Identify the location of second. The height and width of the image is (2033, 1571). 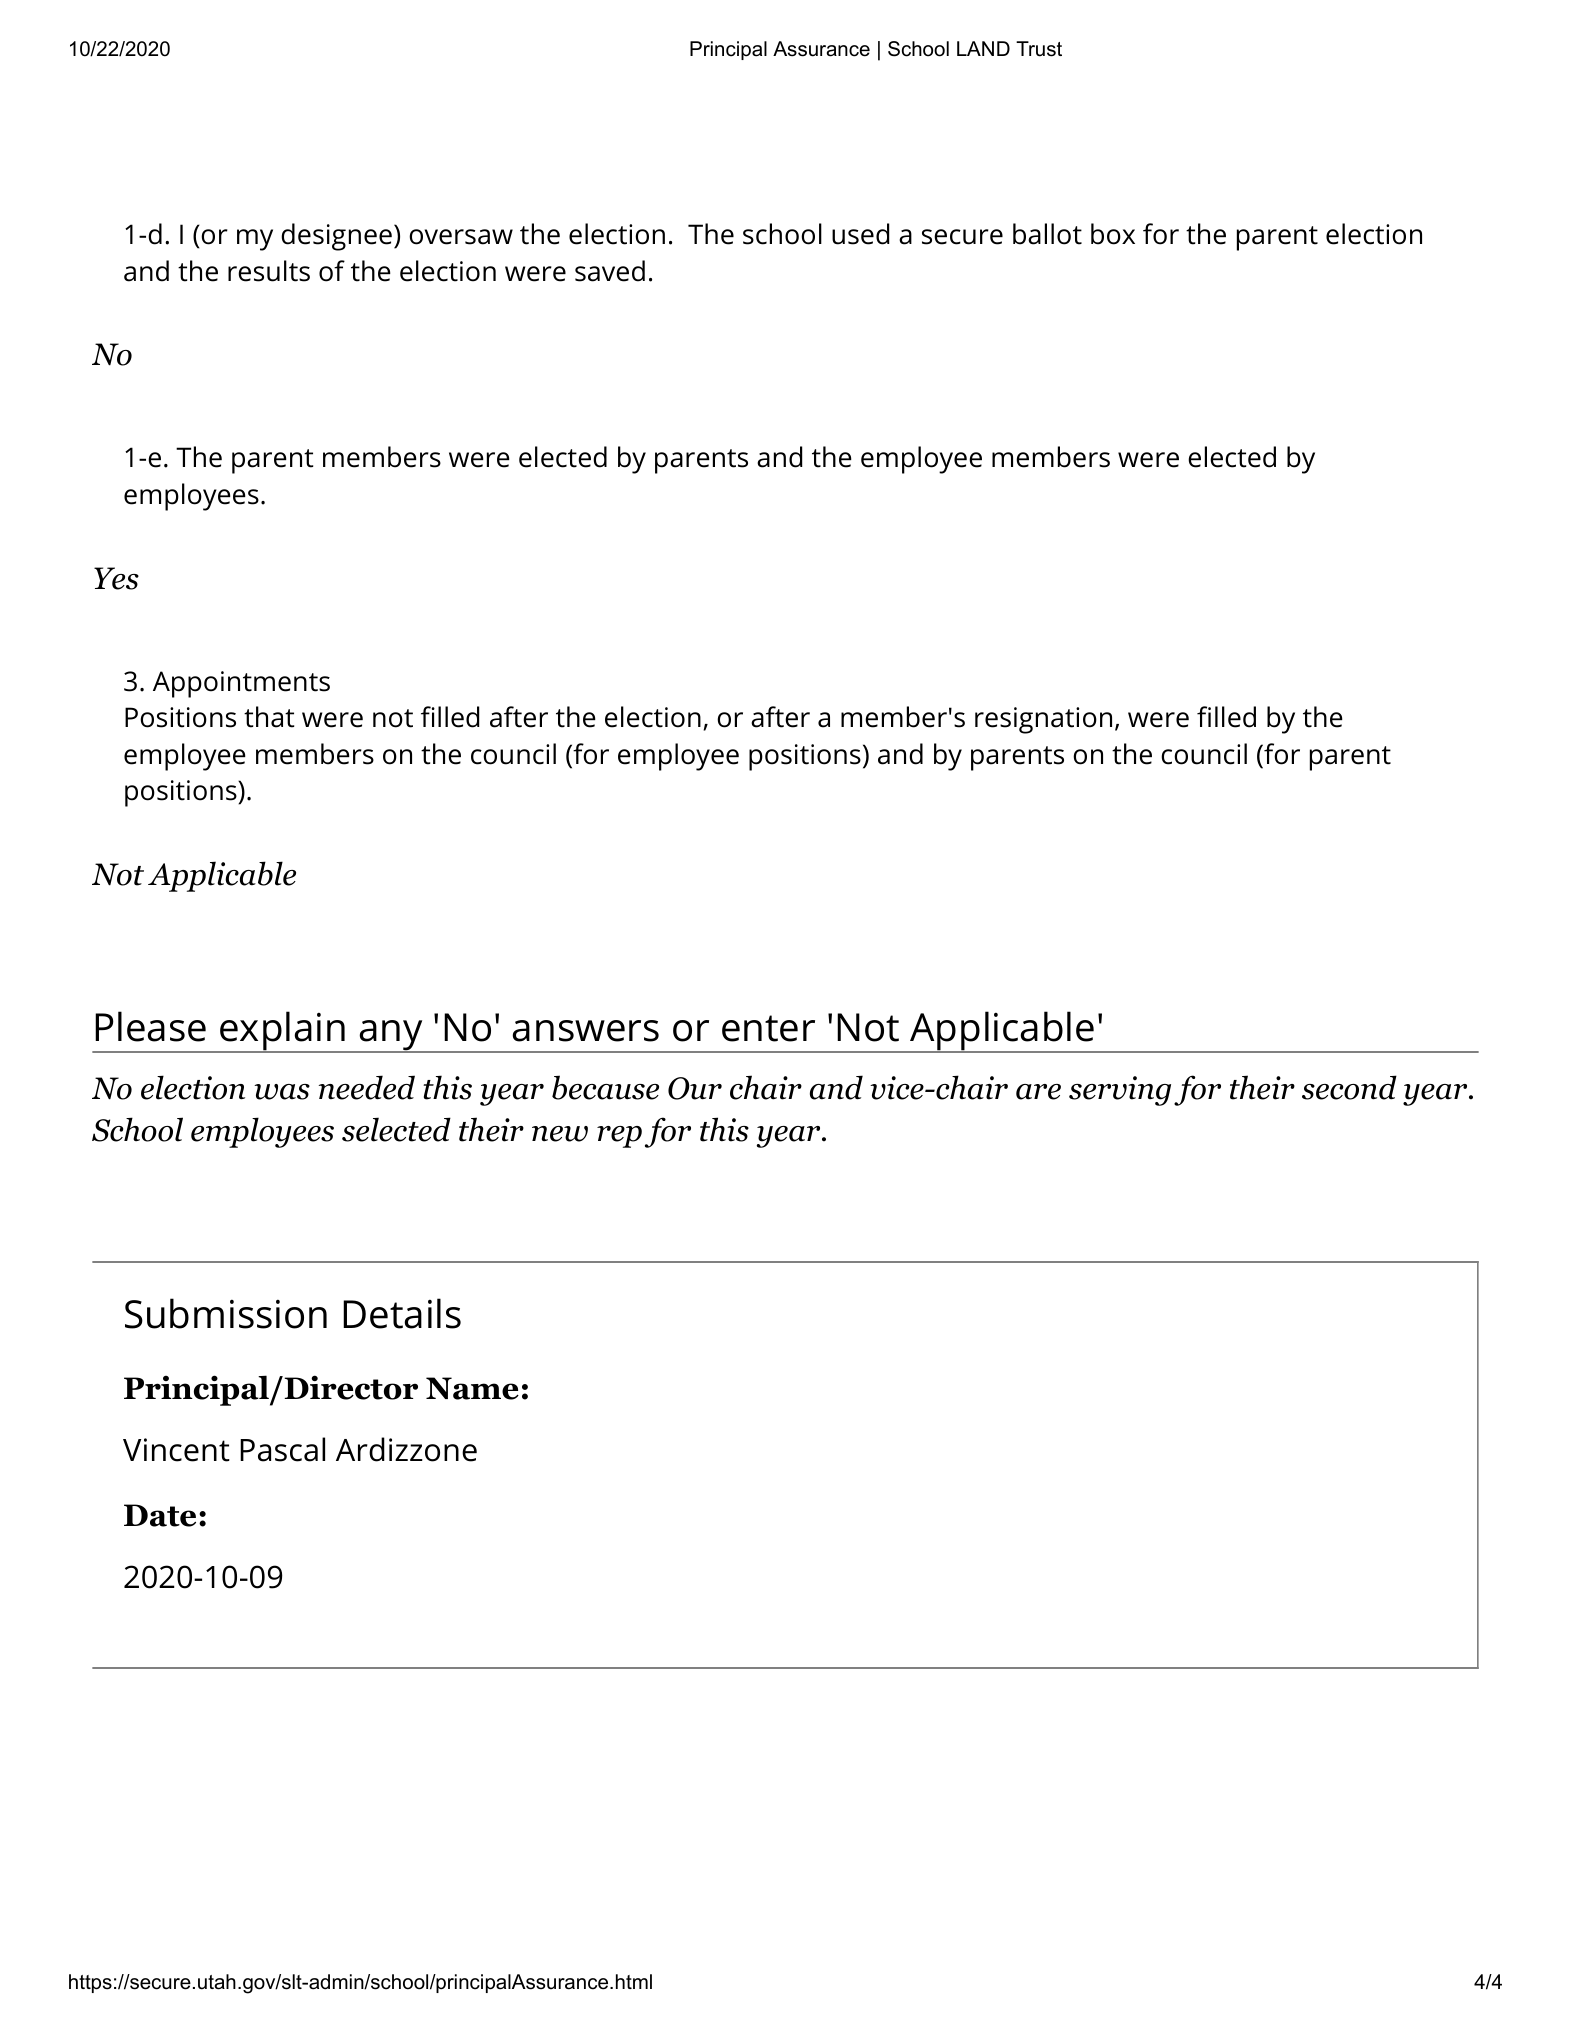
(1349, 1087).
